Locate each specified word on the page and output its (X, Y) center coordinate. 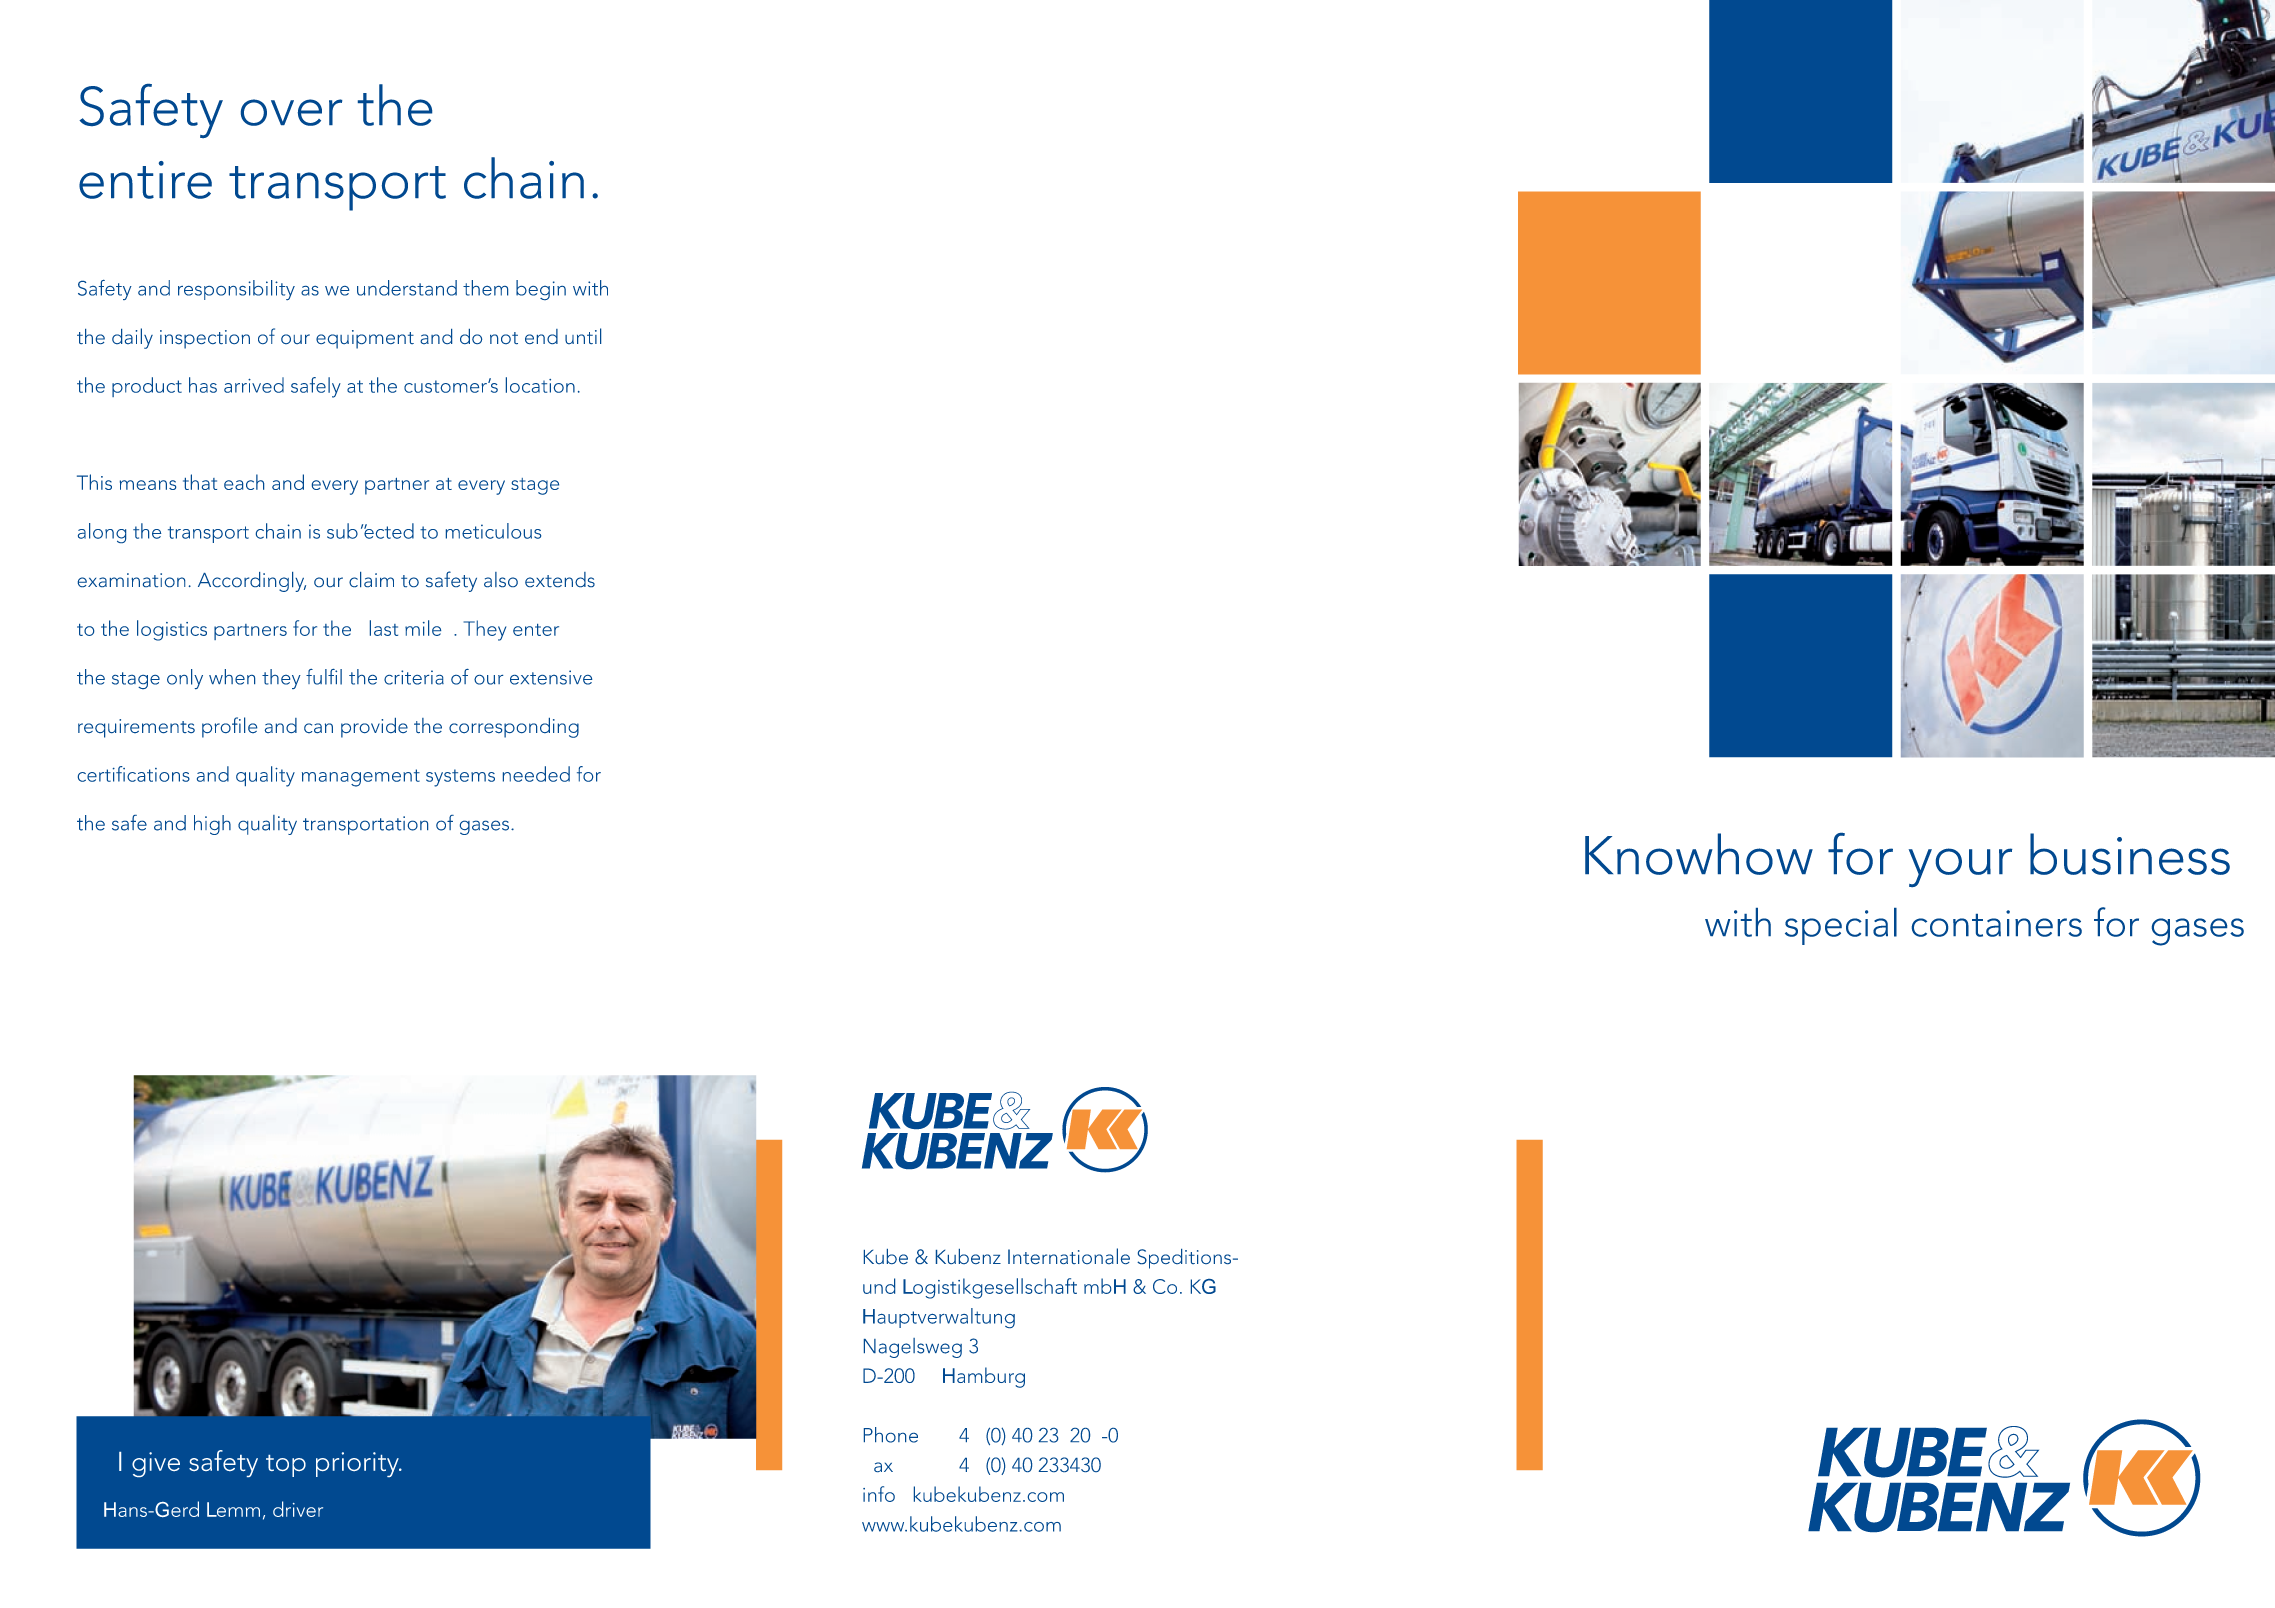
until (583, 336)
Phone (891, 1435)
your (1960, 867)
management (361, 778)
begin (541, 290)
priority (358, 1464)
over (291, 112)
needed (536, 774)
